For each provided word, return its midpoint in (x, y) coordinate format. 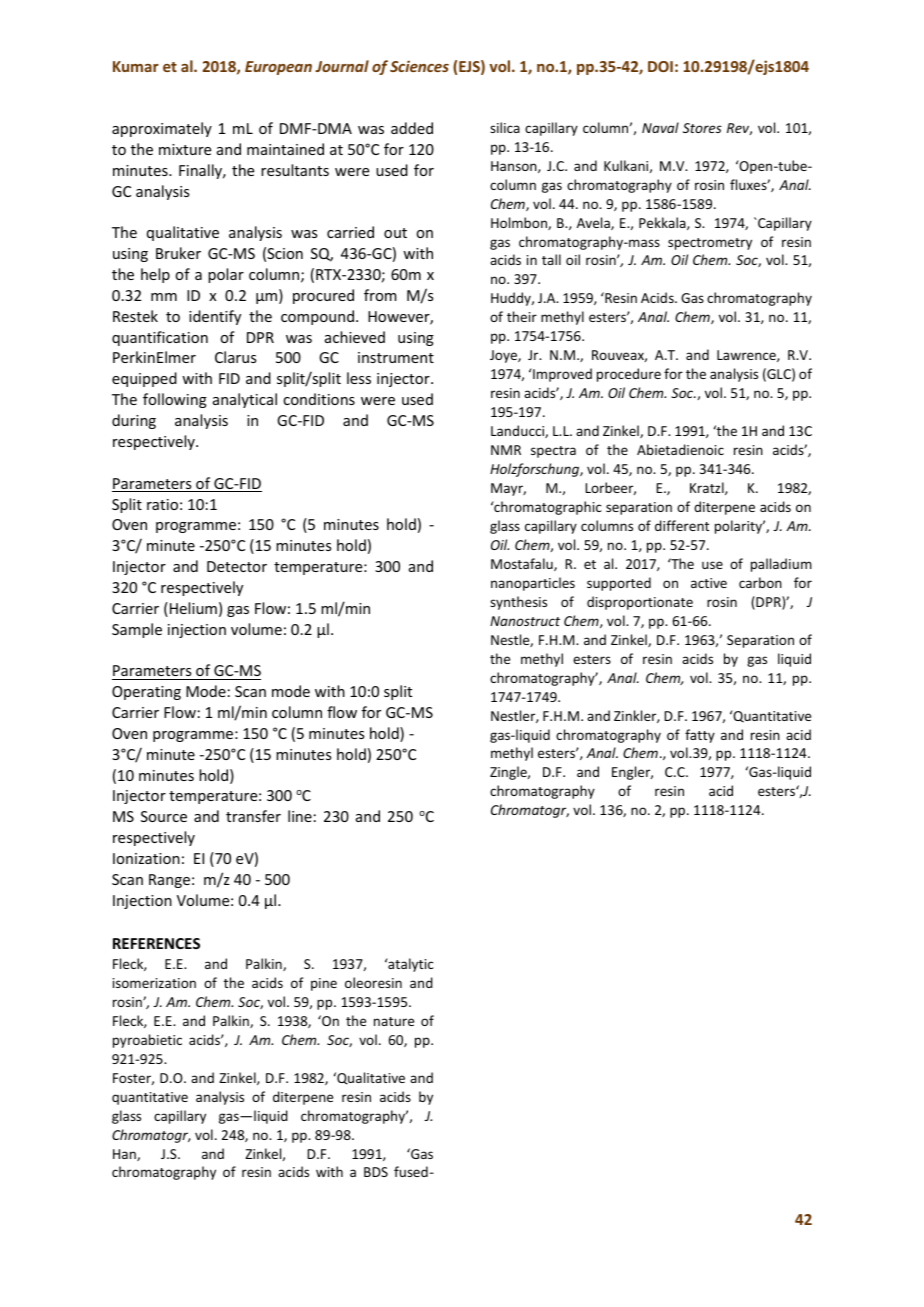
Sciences (419, 66)
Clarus (235, 357)
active (709, 583)
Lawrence (747, 356)
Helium (192, 609)
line (300, 816)
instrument (396, 357)
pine (324, 984)
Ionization (146, 858)
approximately (162, 129)
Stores (702, 128)
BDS (376, 1172)
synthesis (518, 603)
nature (394, 1021)
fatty (700, 736)
